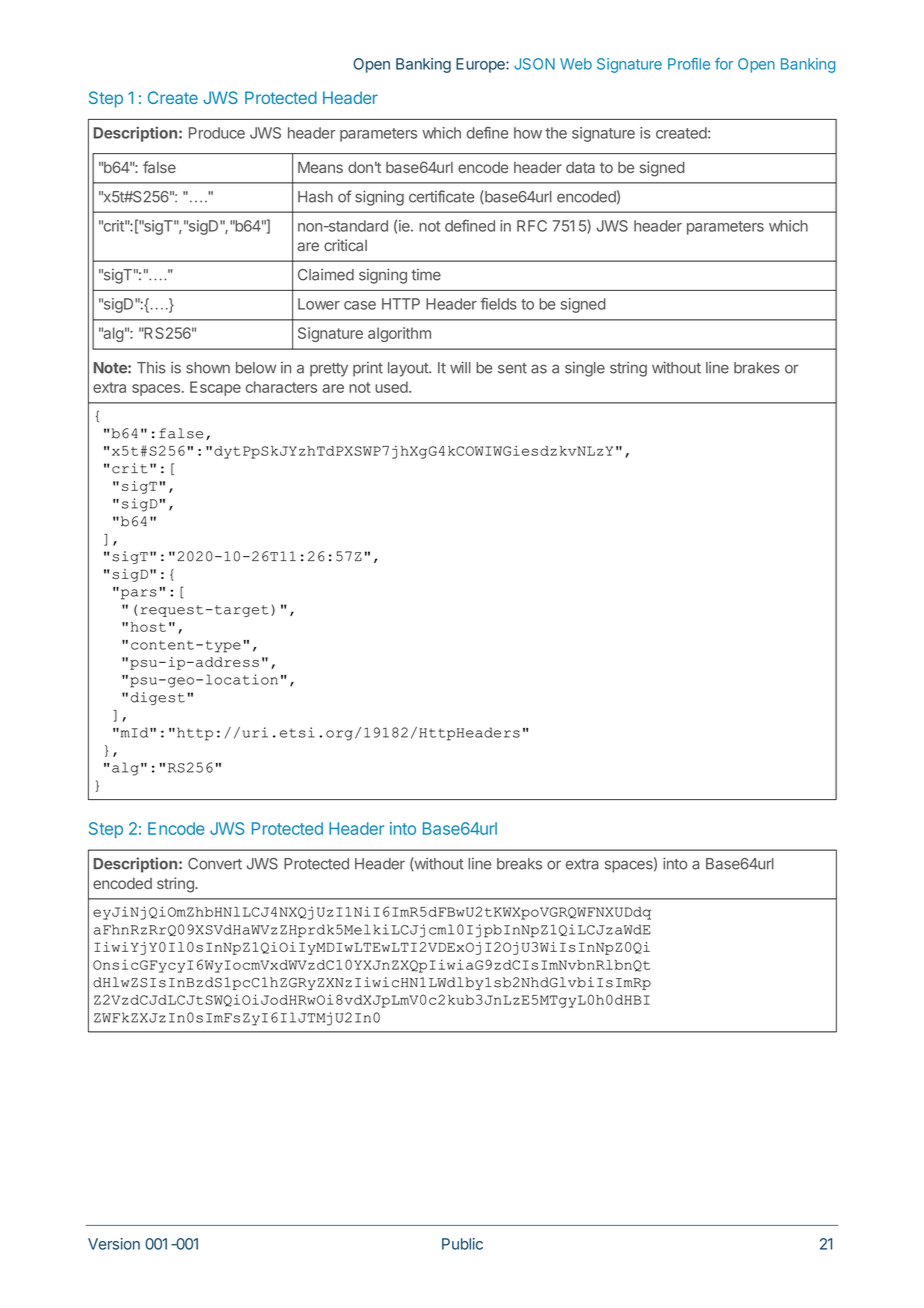  What do you see at coordinates (208, 368) in the screenshot?
I see `shown` at bounding box center [208, 368].
